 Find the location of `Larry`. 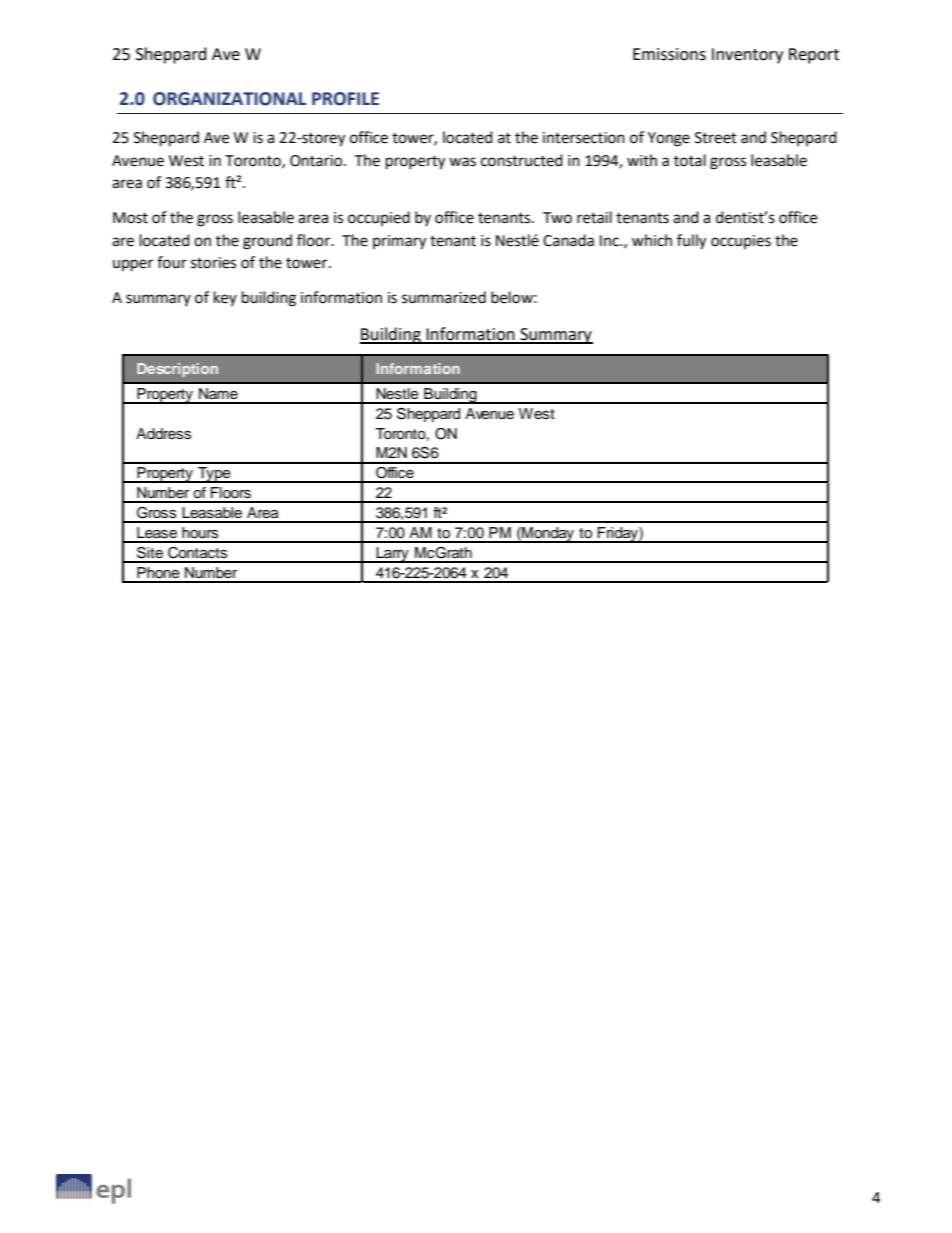

Larry is located at coordinates (392, 555).
